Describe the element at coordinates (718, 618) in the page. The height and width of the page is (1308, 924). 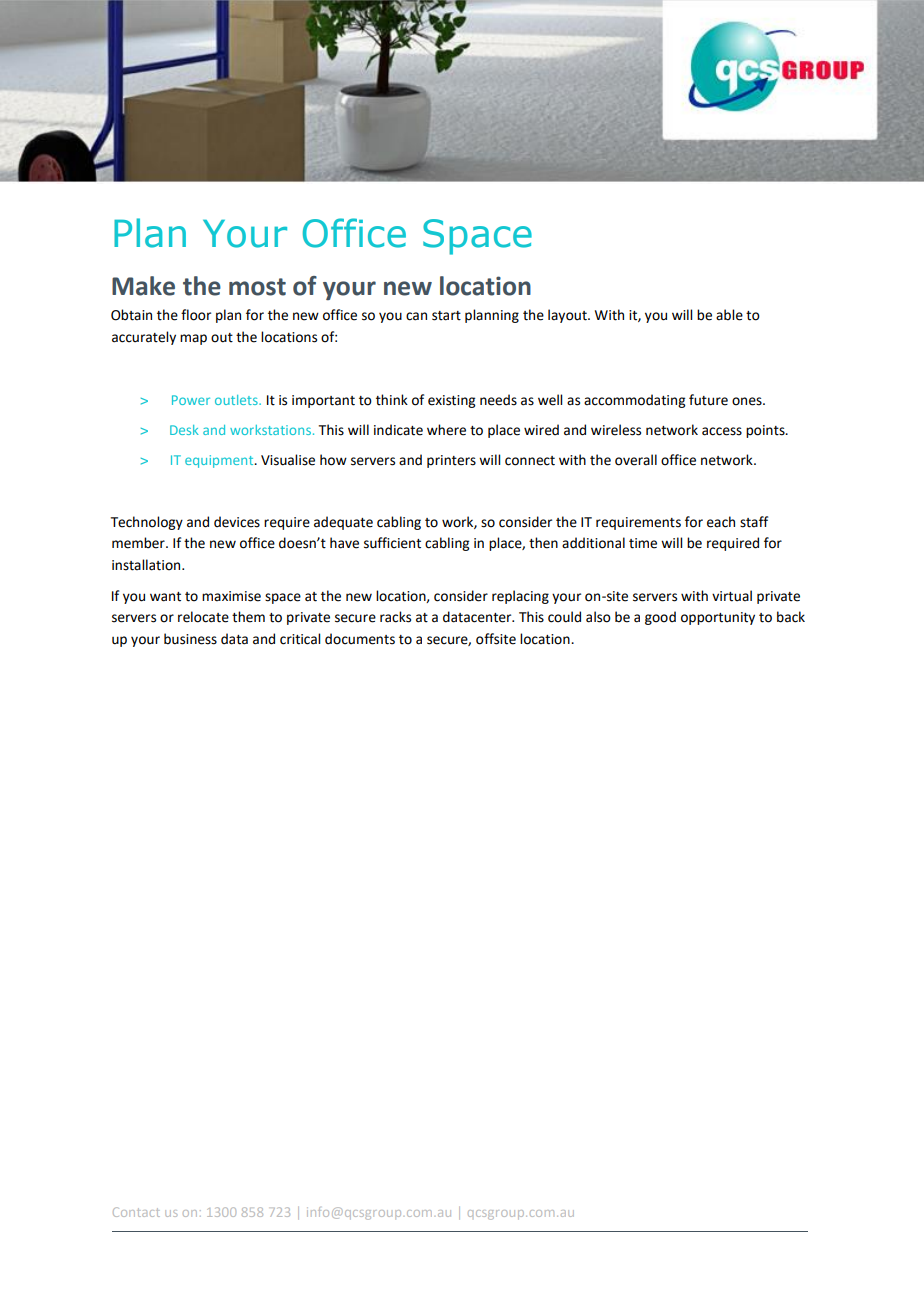
I see `opportunity` at that location.
